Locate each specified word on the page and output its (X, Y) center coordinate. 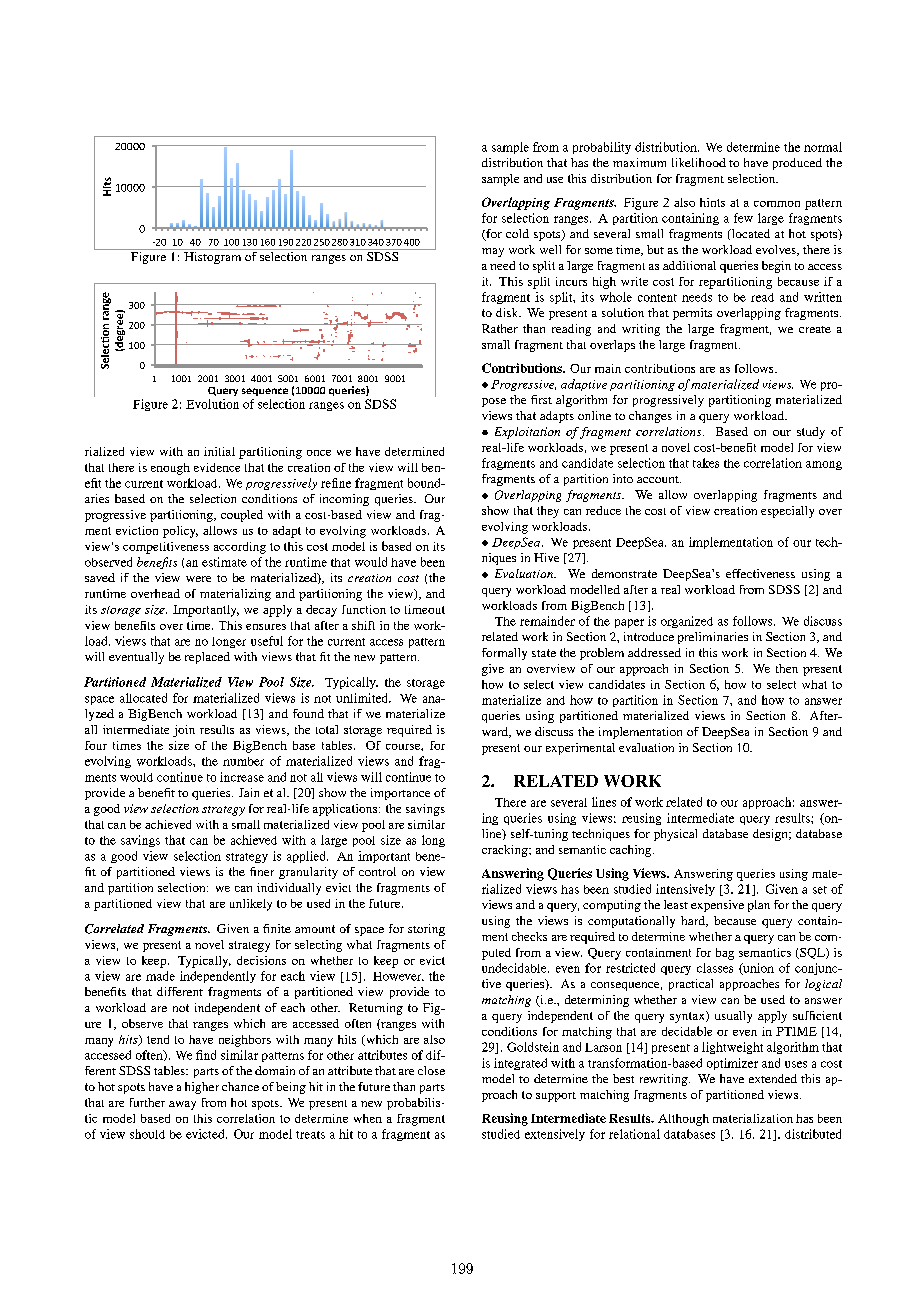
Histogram (212, 258)
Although (683, 1120)
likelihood (699, 162)
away (182, 1105)
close (431, 1070)
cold (517, 233)
